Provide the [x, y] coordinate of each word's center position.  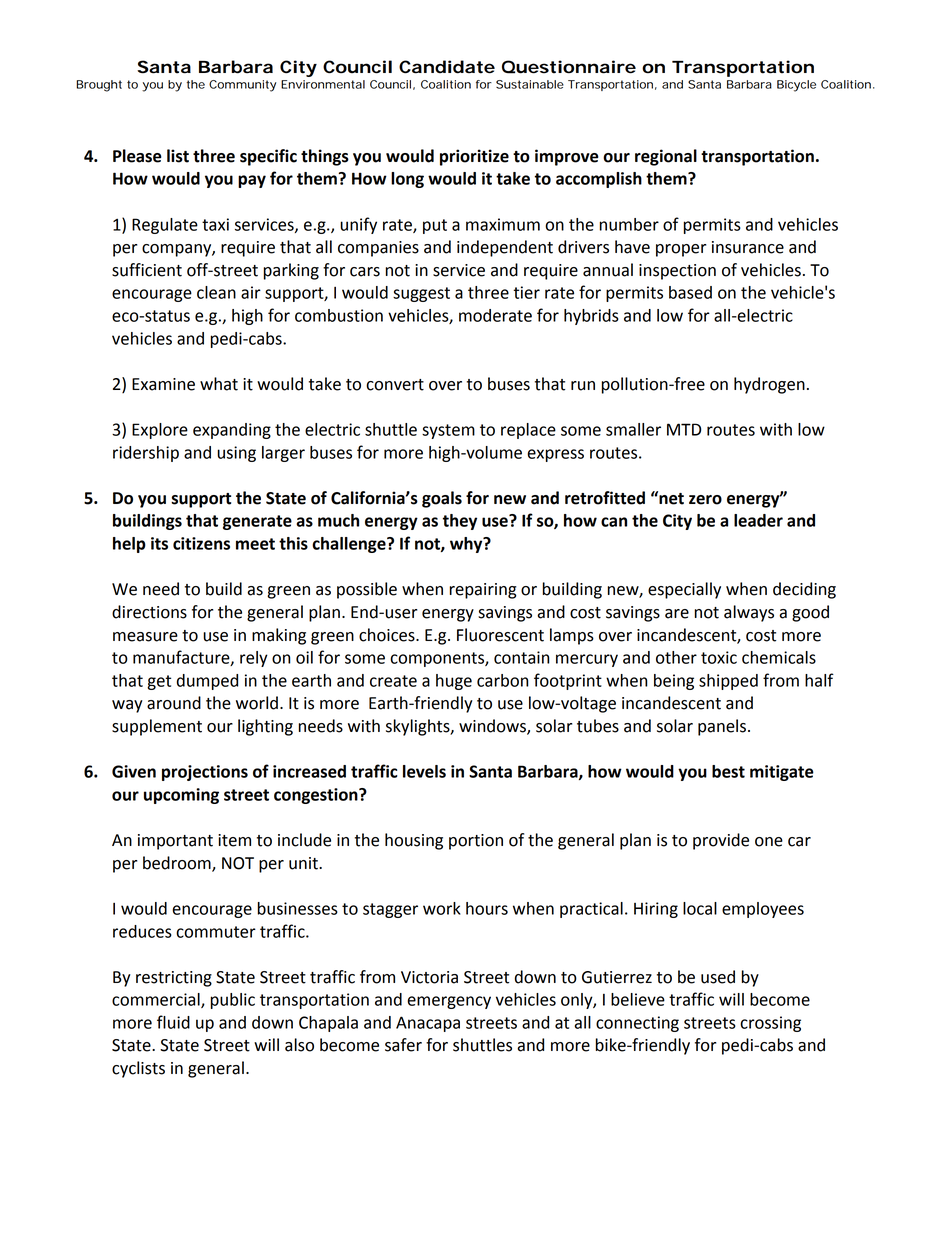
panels [722, 727]
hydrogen [769, 385]
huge [454, 682]
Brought [99, 86]
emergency [449, 1002]
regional [666, 157]
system [448, 431]
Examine [163, 384]
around [174, 703]
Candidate [447, 67]
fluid [173, 1022]
